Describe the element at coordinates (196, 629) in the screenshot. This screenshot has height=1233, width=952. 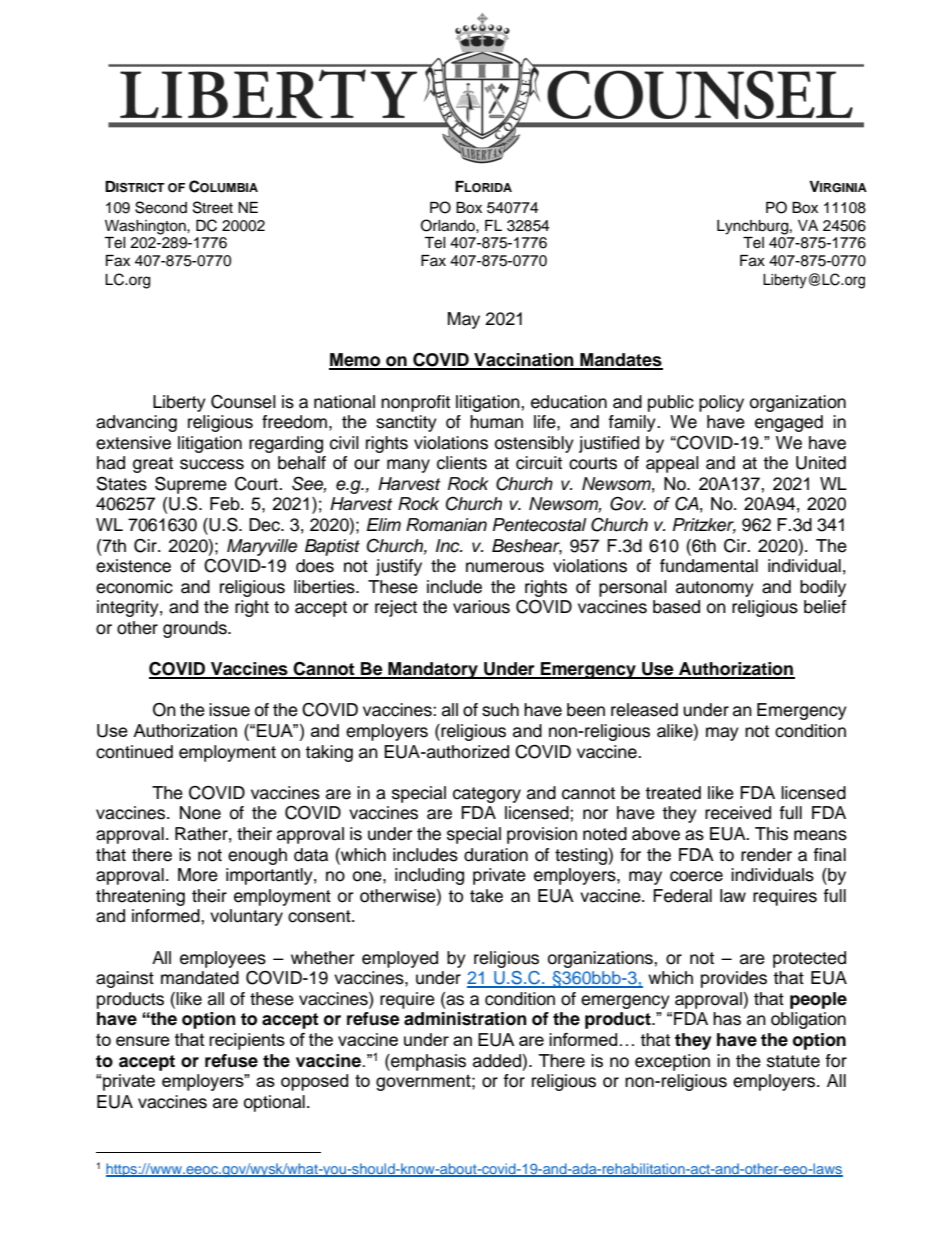
I see `grounds` at that location.
